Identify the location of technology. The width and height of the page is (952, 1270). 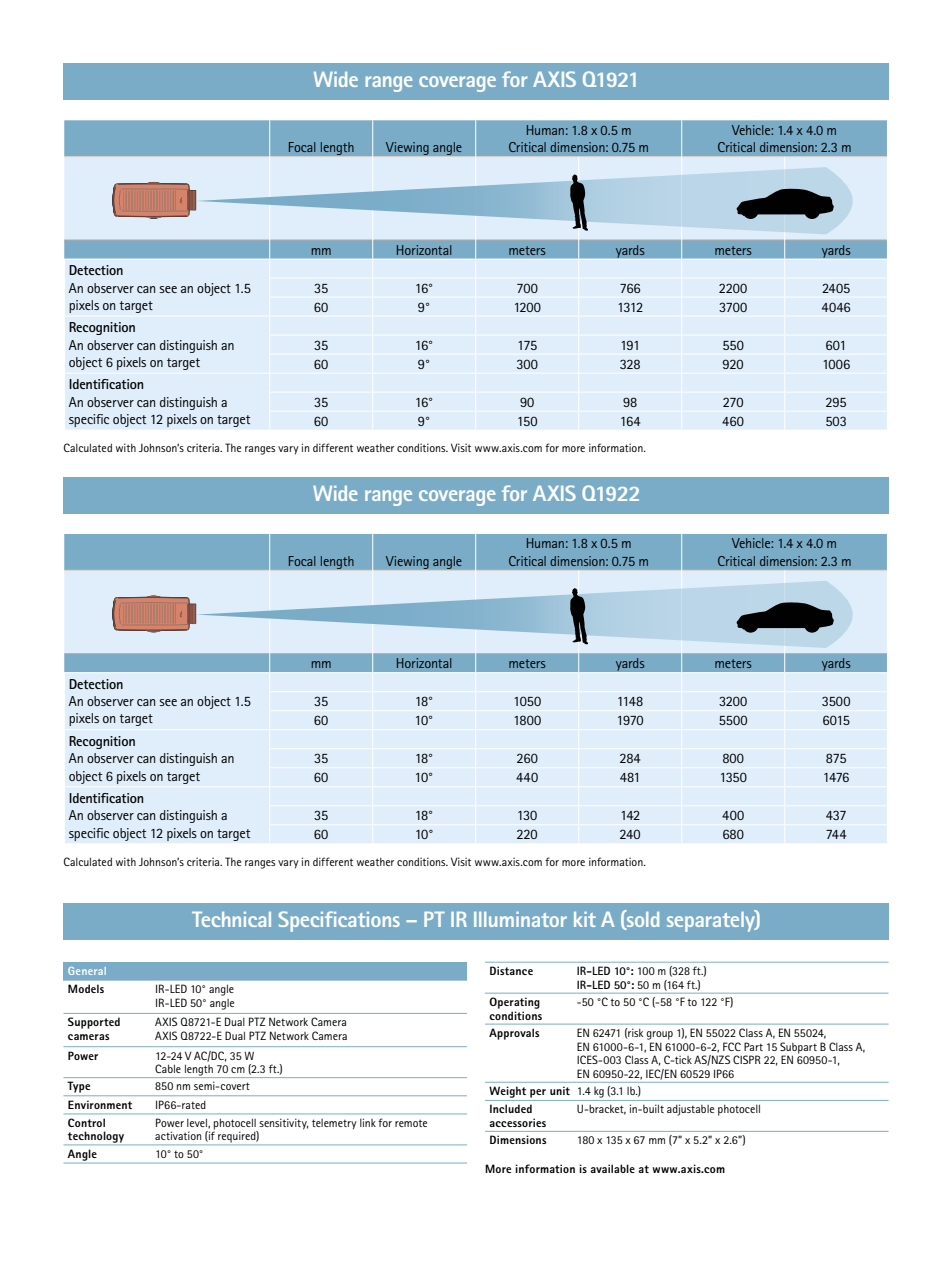
(96, 1138).
